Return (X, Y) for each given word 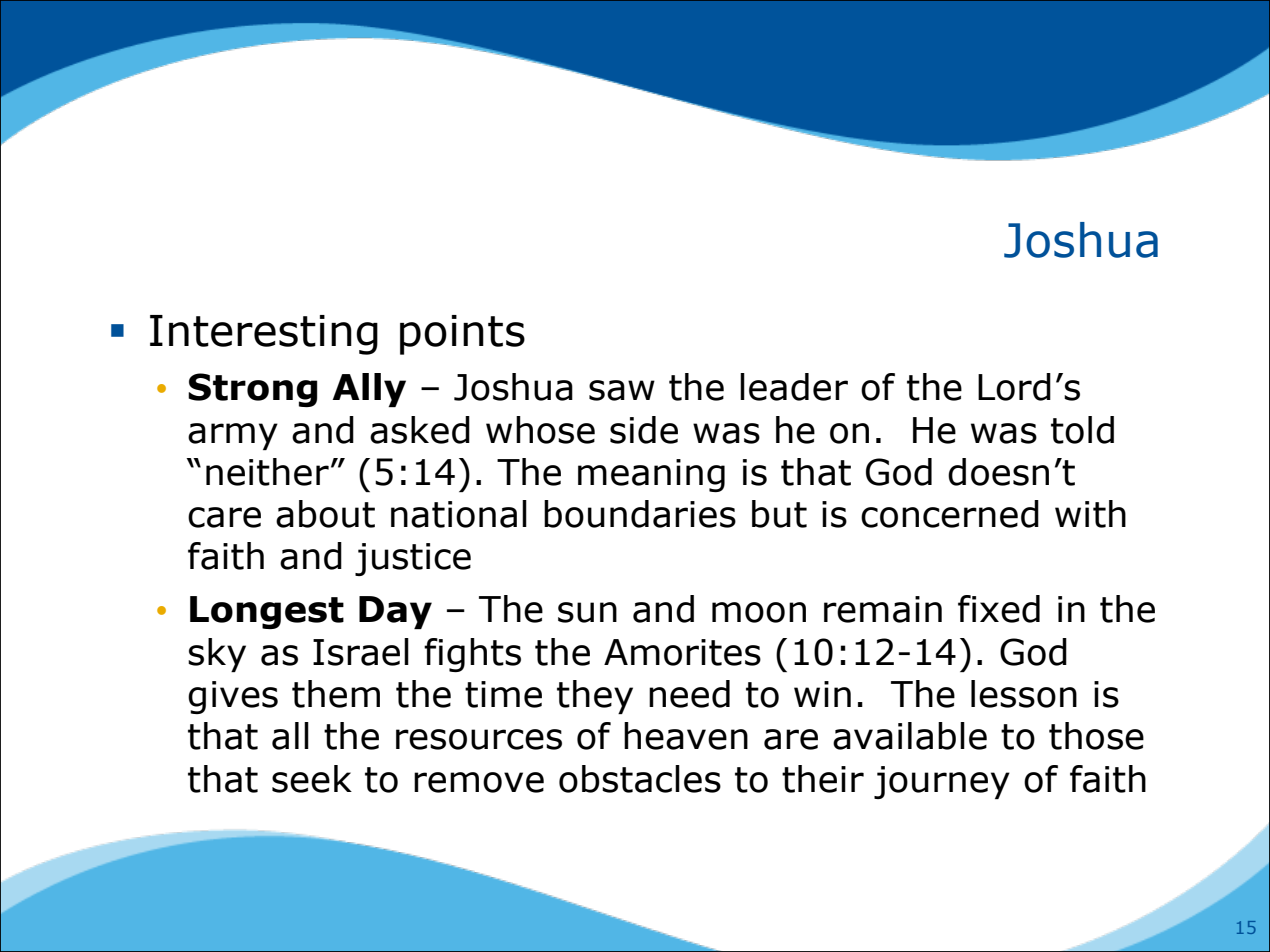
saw (622, 390)
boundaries (640, 514)
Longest (267, 612)
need (689, 694)
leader (794, 387)
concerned (950, 514)
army (233, 436)
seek (312, 779)
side (644, 430)
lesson (1024, 694)
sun (587, 612)
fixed (999, 609)
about (325, 514)
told (1082, 430)
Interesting (264, 335)
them (336, 694)
